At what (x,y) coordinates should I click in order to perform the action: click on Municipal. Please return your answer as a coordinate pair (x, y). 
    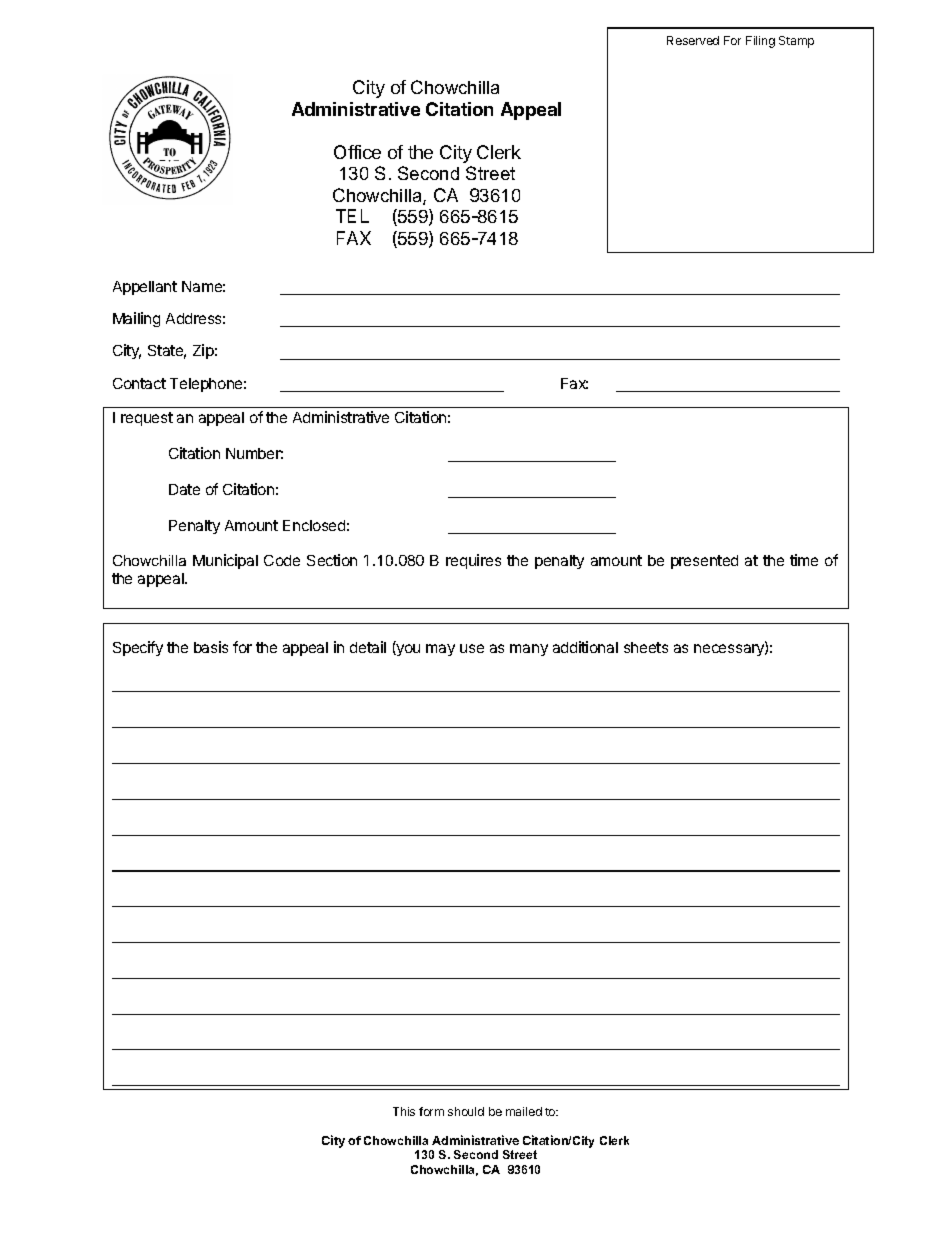
    Looking at the image, I should click on (225, 561).
